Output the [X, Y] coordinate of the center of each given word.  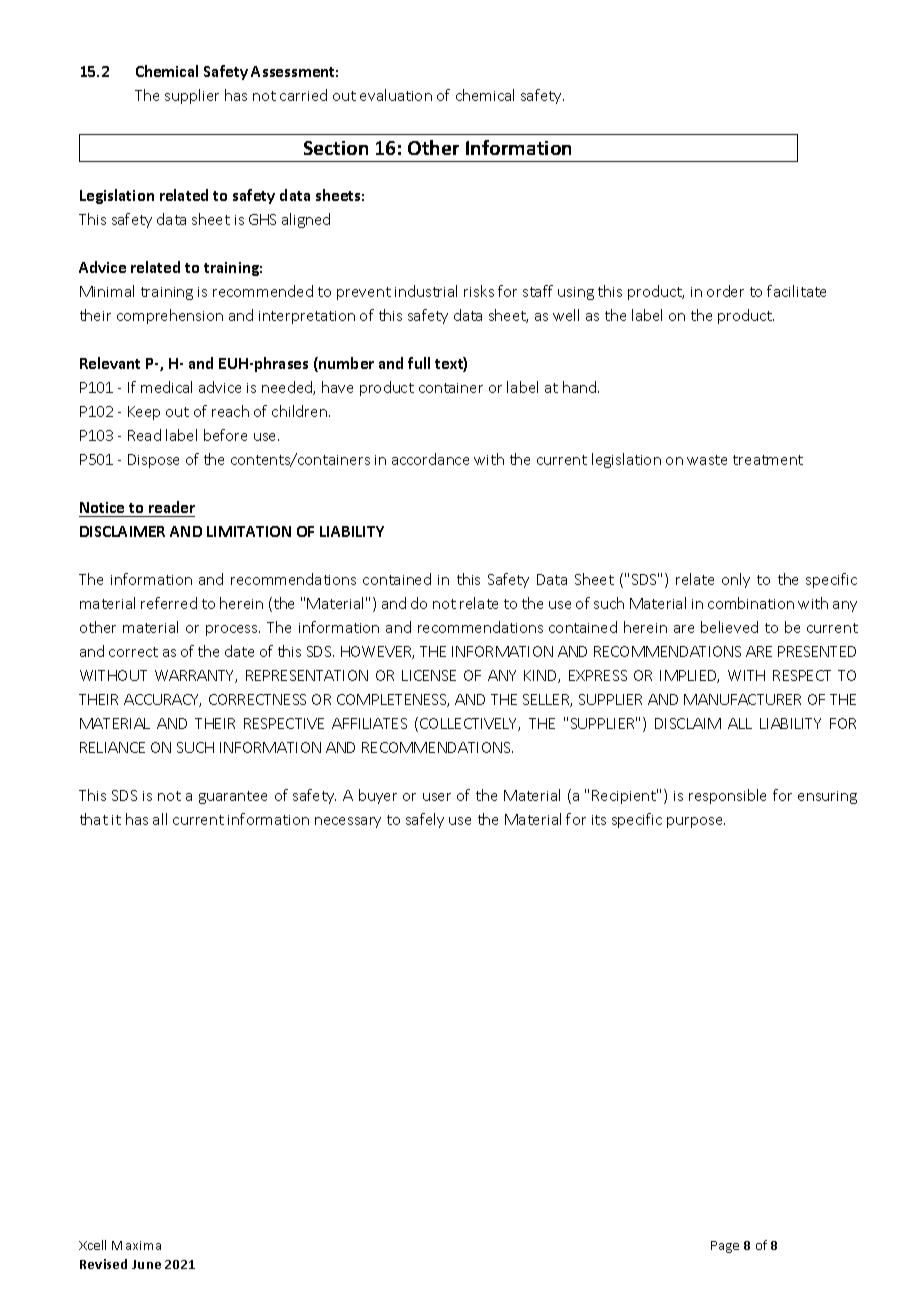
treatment [768, 460]
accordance [430, 459]
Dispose [153, 461]
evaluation [396, 95]
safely [425, 820]
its [599, 820]
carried [303, 95]
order [725, 291]
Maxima [136, 1245]
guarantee [233, 797]
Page [725, 1247]
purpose [696, 822]
